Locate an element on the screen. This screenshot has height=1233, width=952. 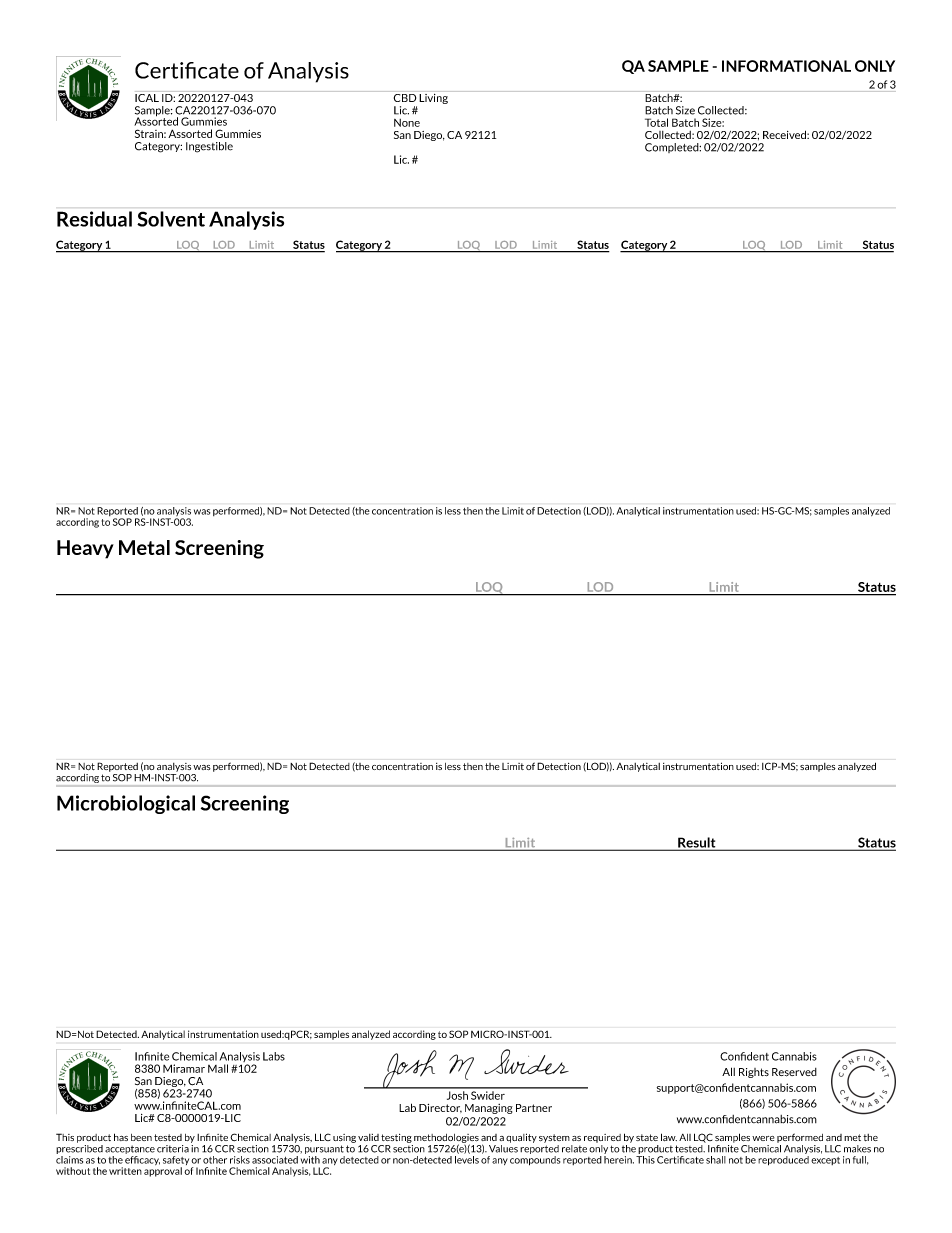
were is located at coordinates (763, 1138).
